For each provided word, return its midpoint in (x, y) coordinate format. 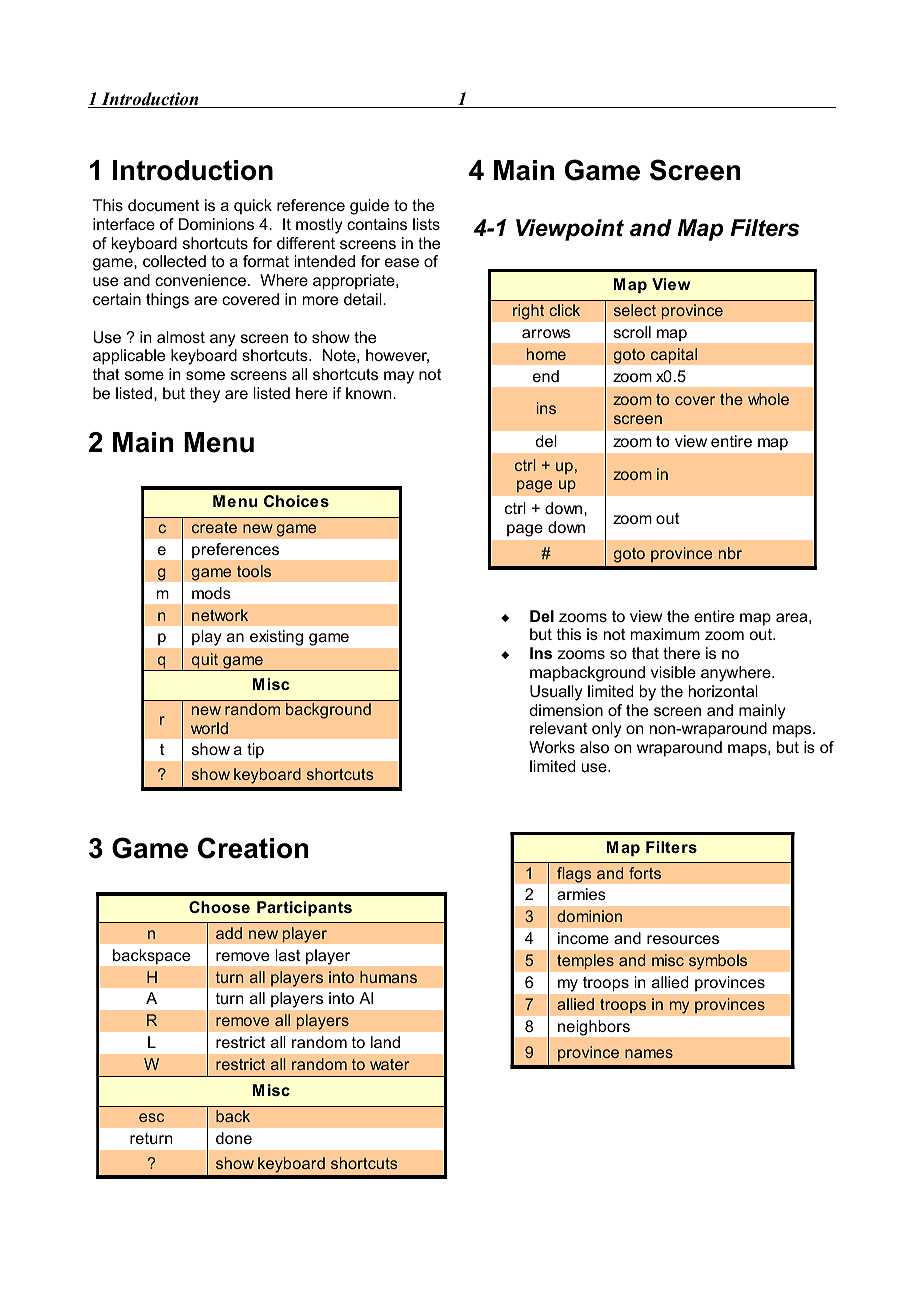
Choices (296, 501)
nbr (730, 553)
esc (151, 1117)
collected (174, 261)
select (635, 310)
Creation (253, 848)
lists (426, 224)
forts (645, 873)
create (214, 527)
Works (552, 747)
